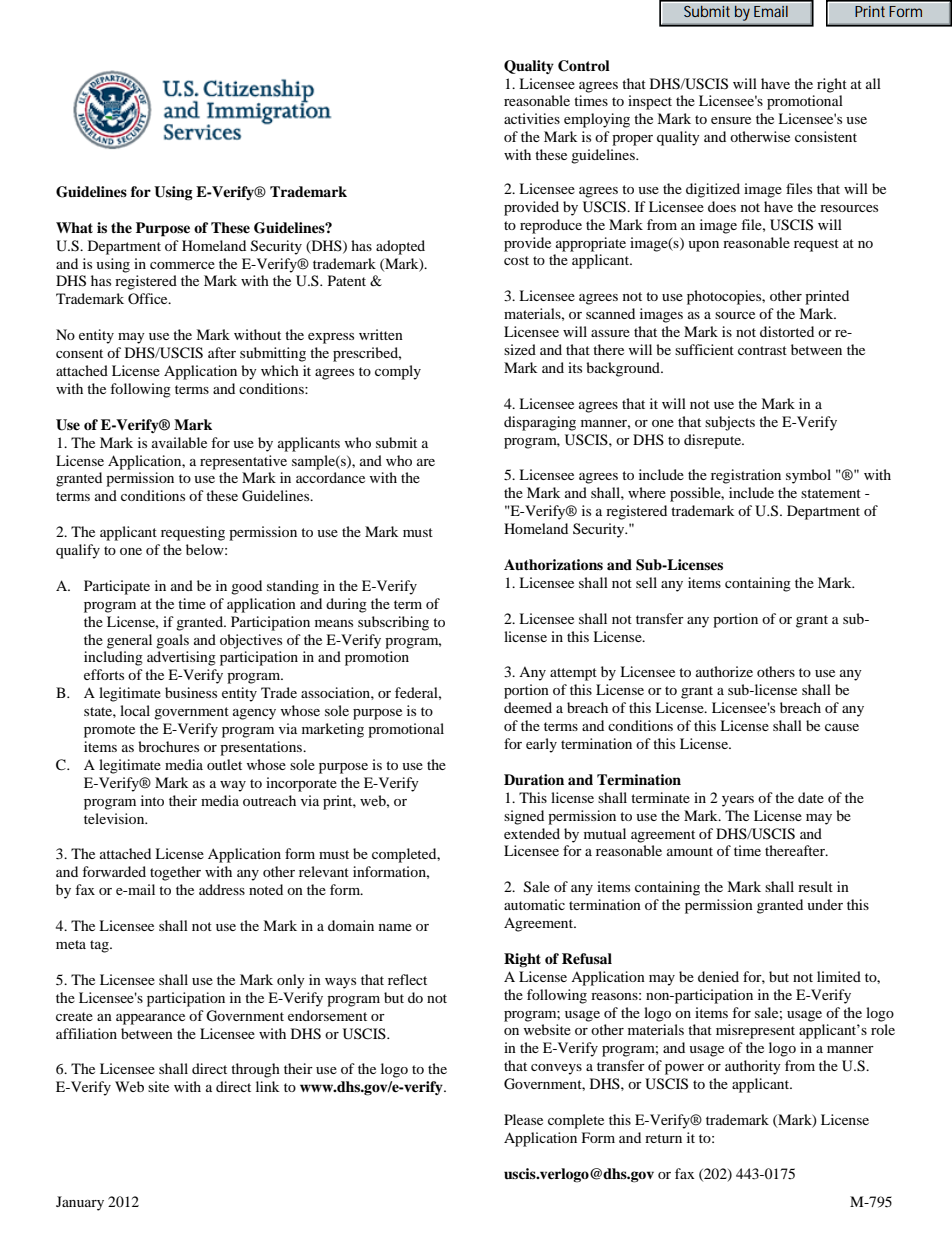 The width and height of the screenshot is (952, 1233). I want to click on limited, so click(839, 976).
